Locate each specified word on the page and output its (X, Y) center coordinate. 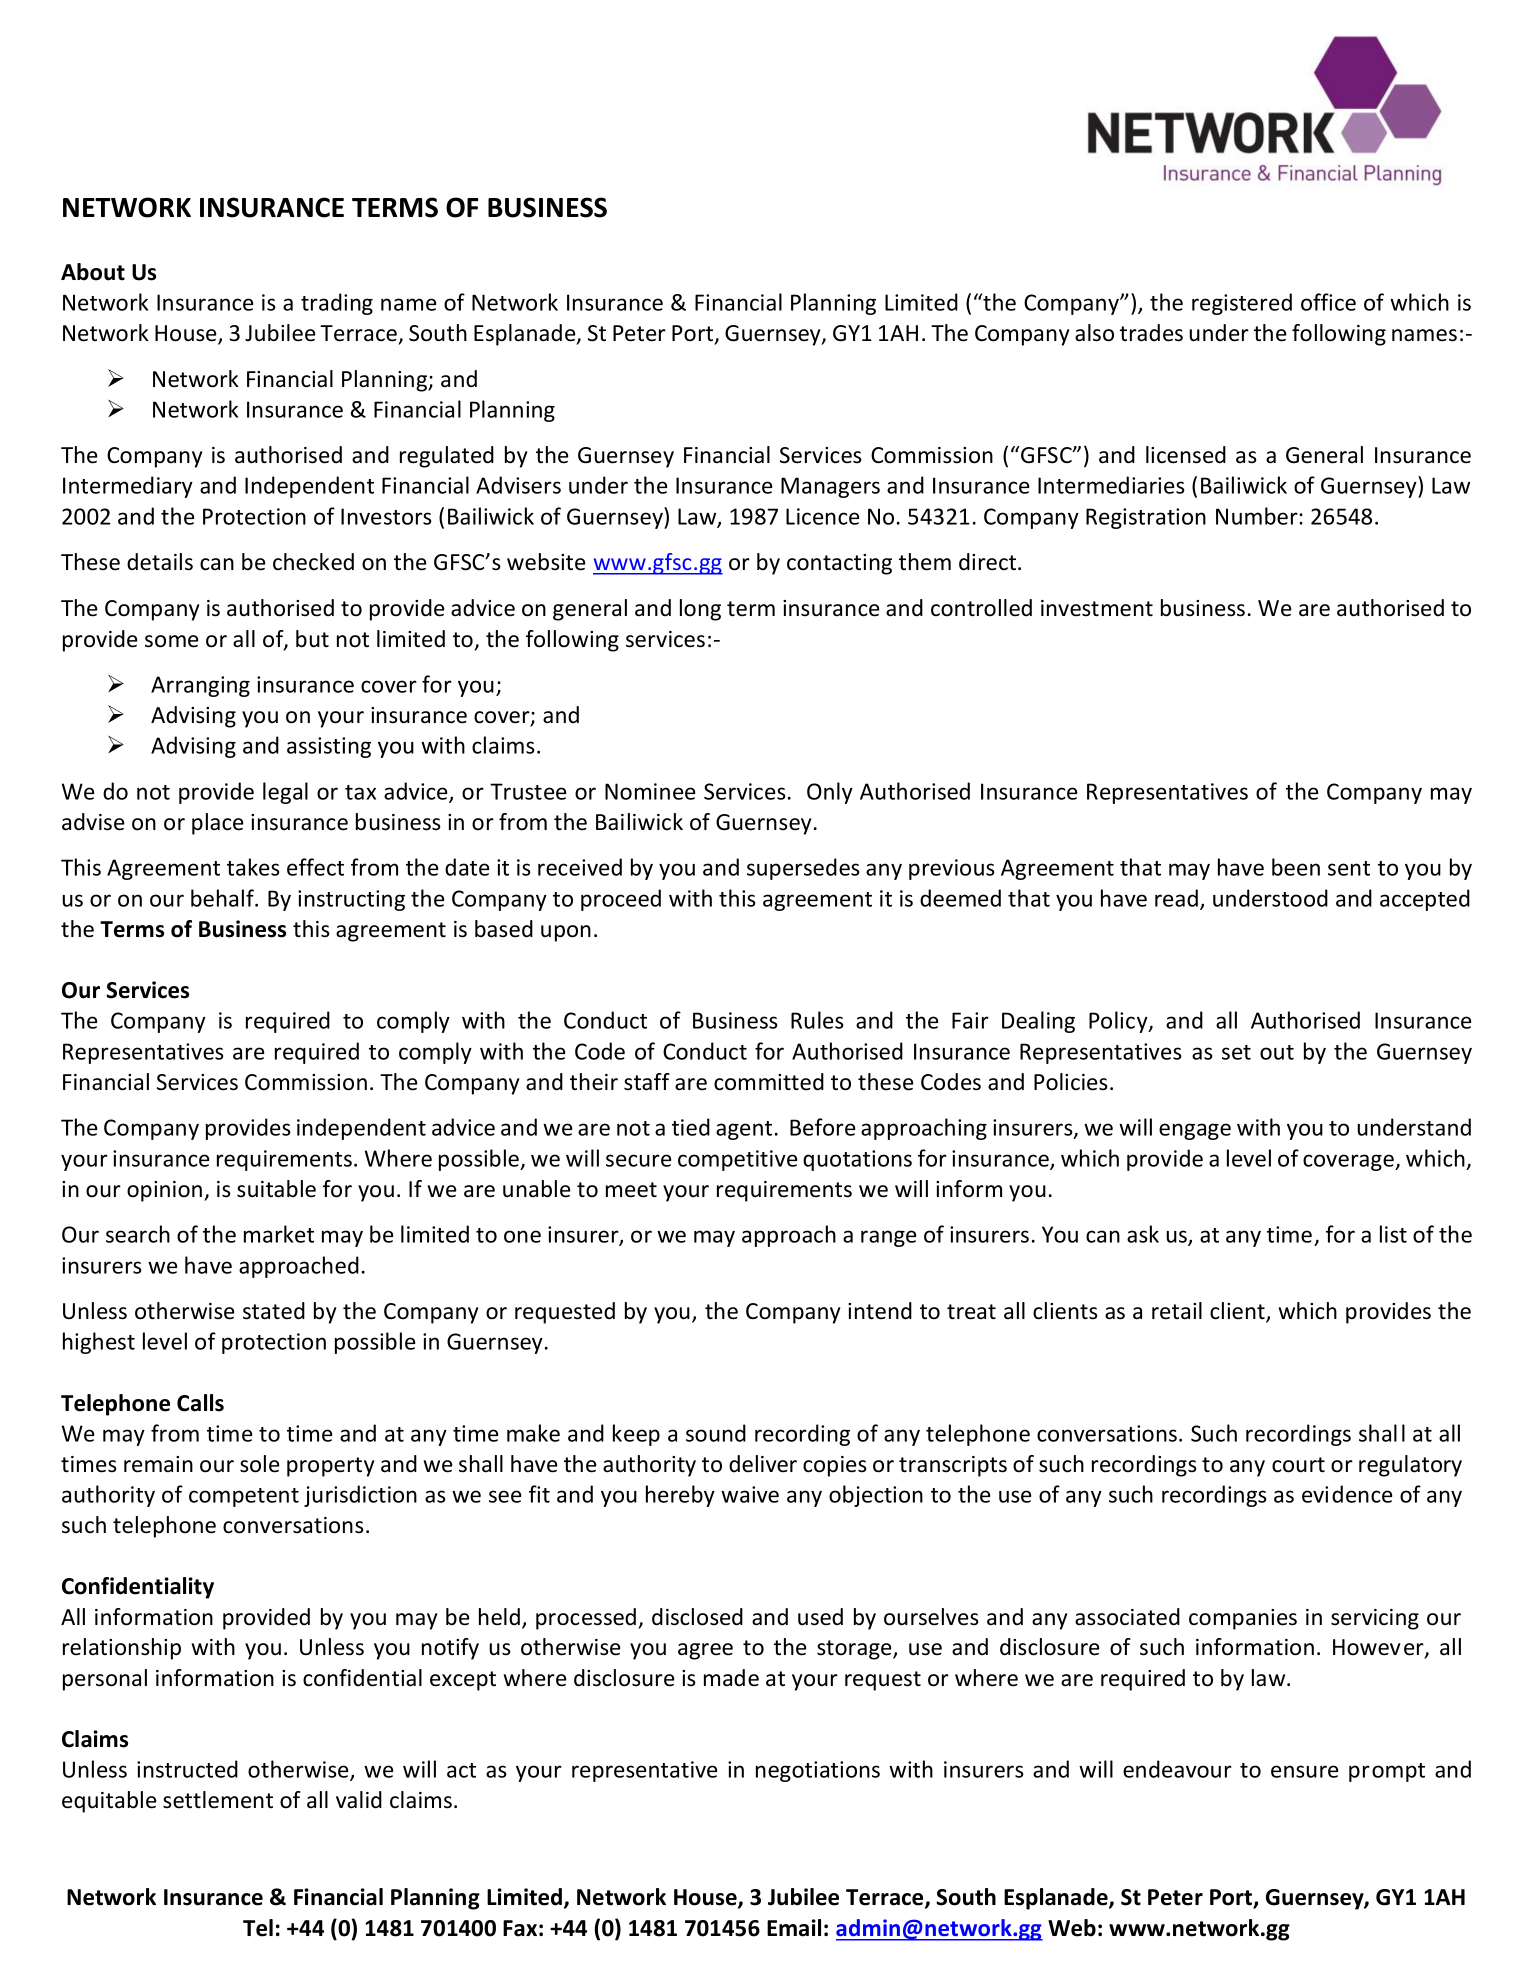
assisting (329, 747)
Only (830, 793)
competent (244, 1497)
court (1298, 1465)
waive (750, 1494)
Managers (830, 487)
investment (1097, 608)
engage (1195, 1131)
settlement (218, 1800)
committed (769, 1082)
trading (337, 304)
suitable (276, 1189)
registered (1242, 304)
